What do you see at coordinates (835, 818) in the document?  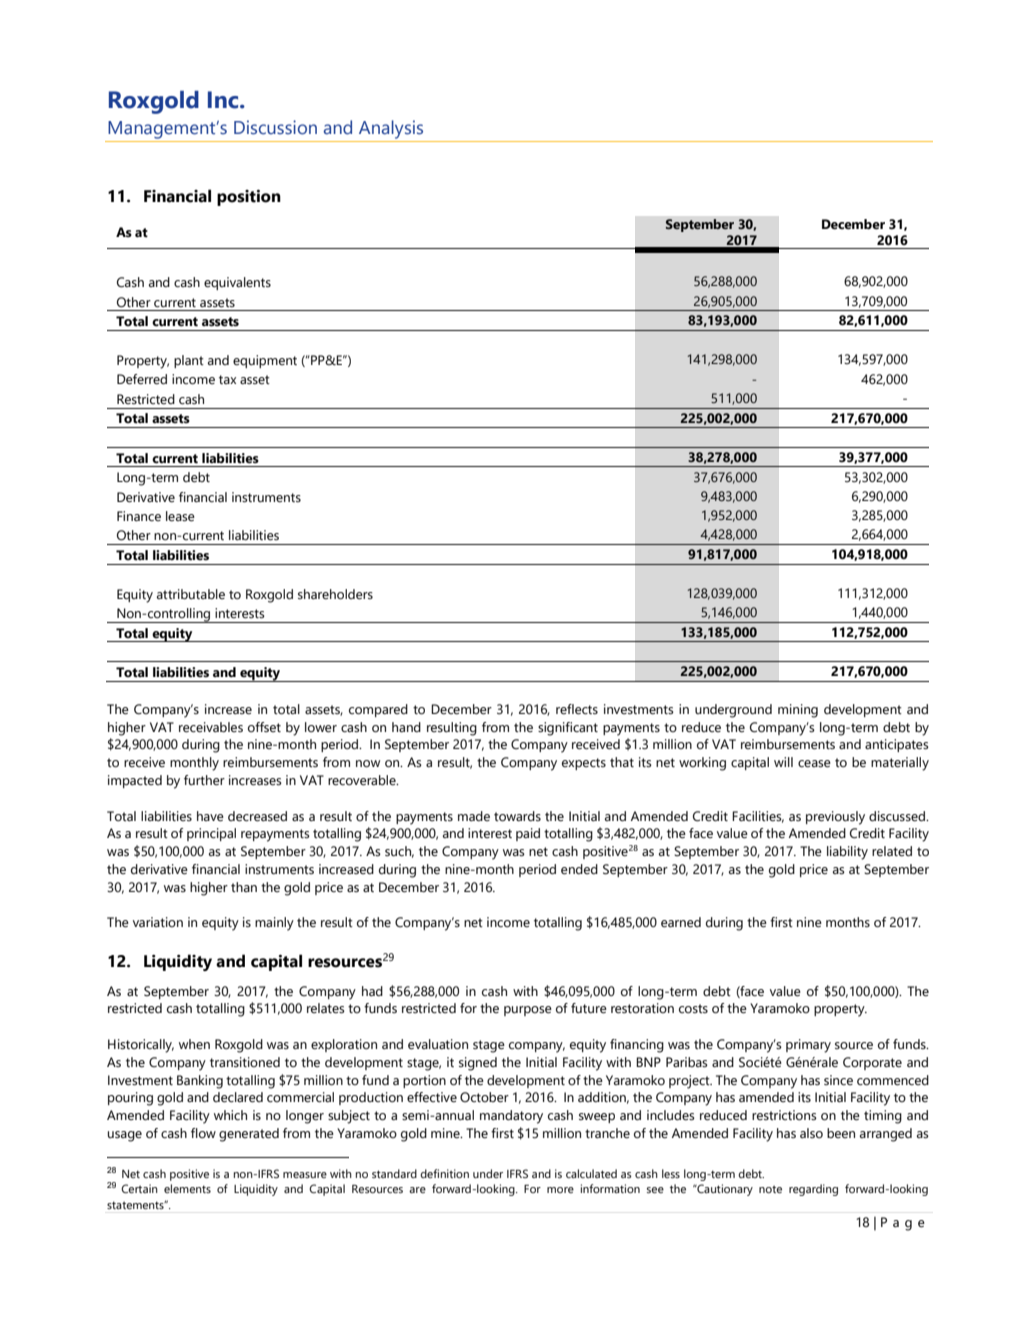 I see `previously` at bounding box center [835, 818].
